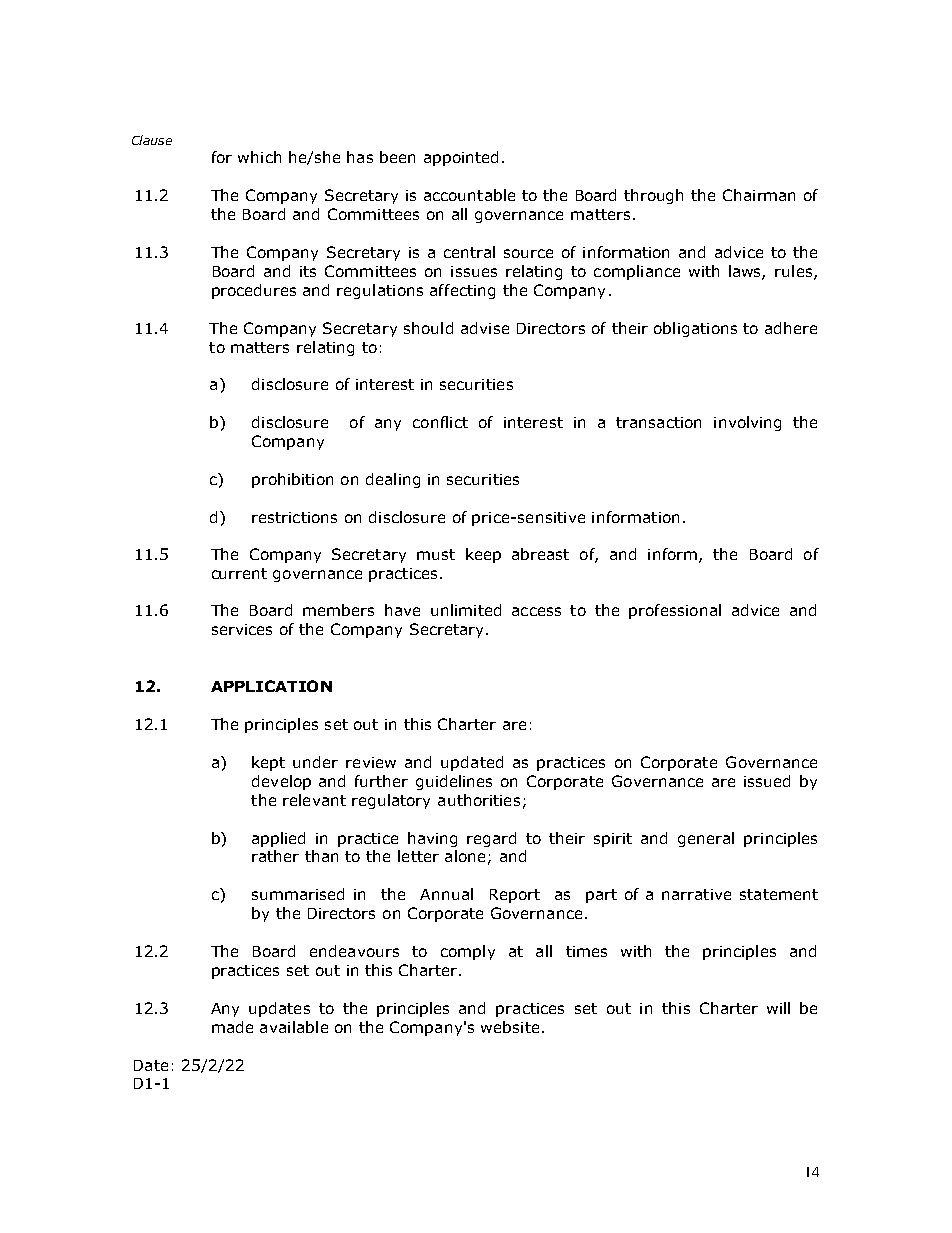 The width and height of the image is (952, 1233). I want to click on advise, so click(485, 328).
